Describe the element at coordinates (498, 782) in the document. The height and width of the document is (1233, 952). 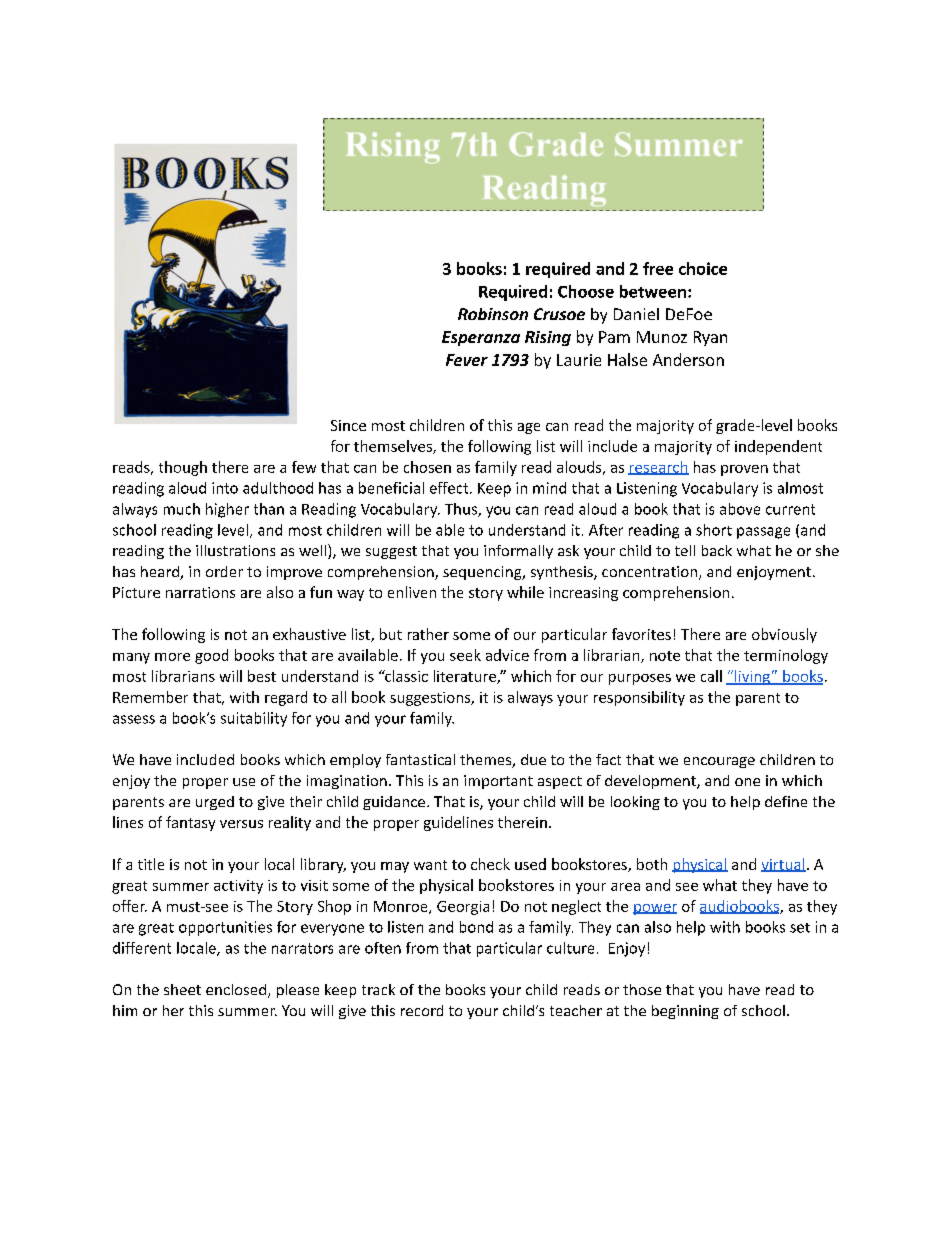
I see `important` at that location.
